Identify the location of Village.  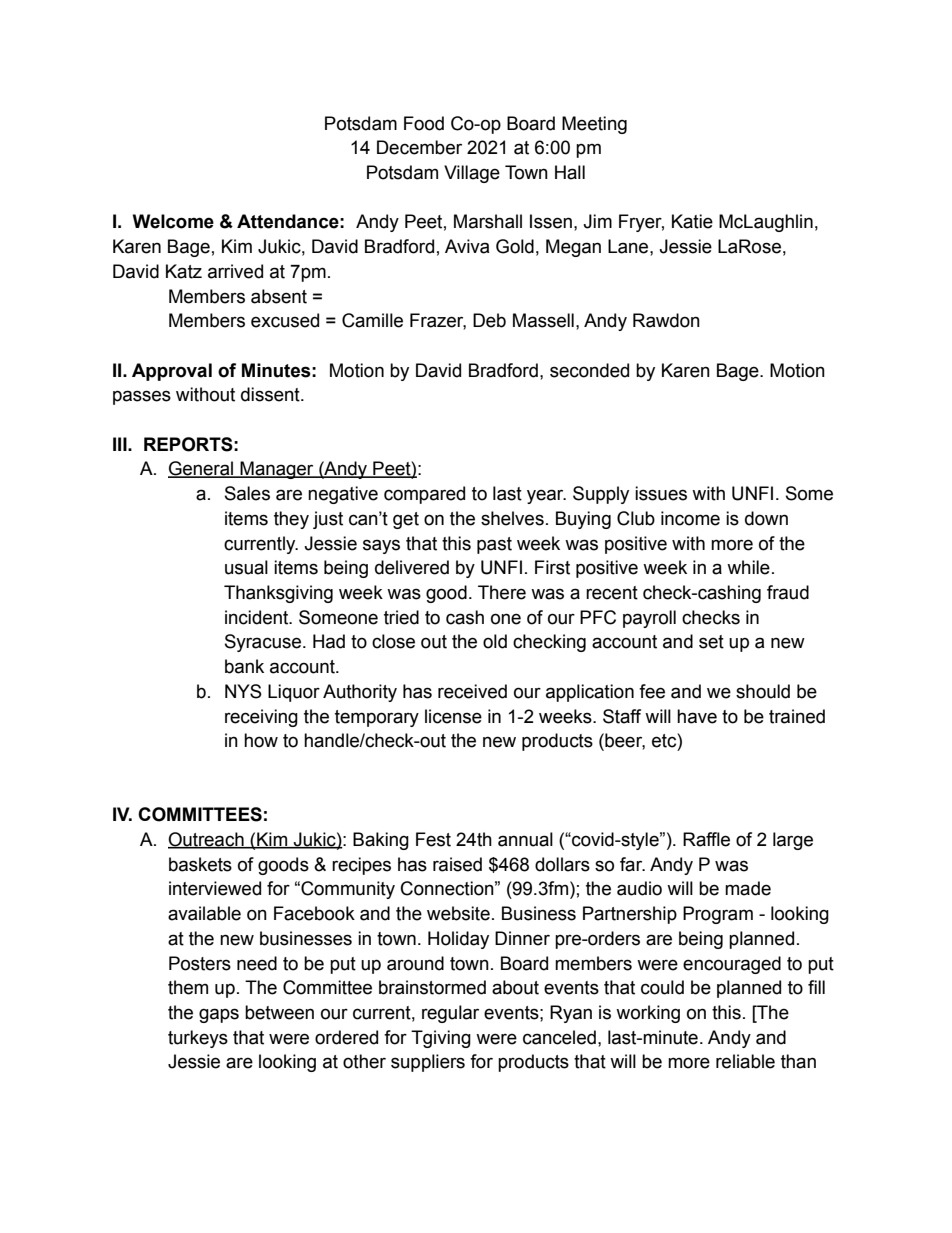
(472, 174).
